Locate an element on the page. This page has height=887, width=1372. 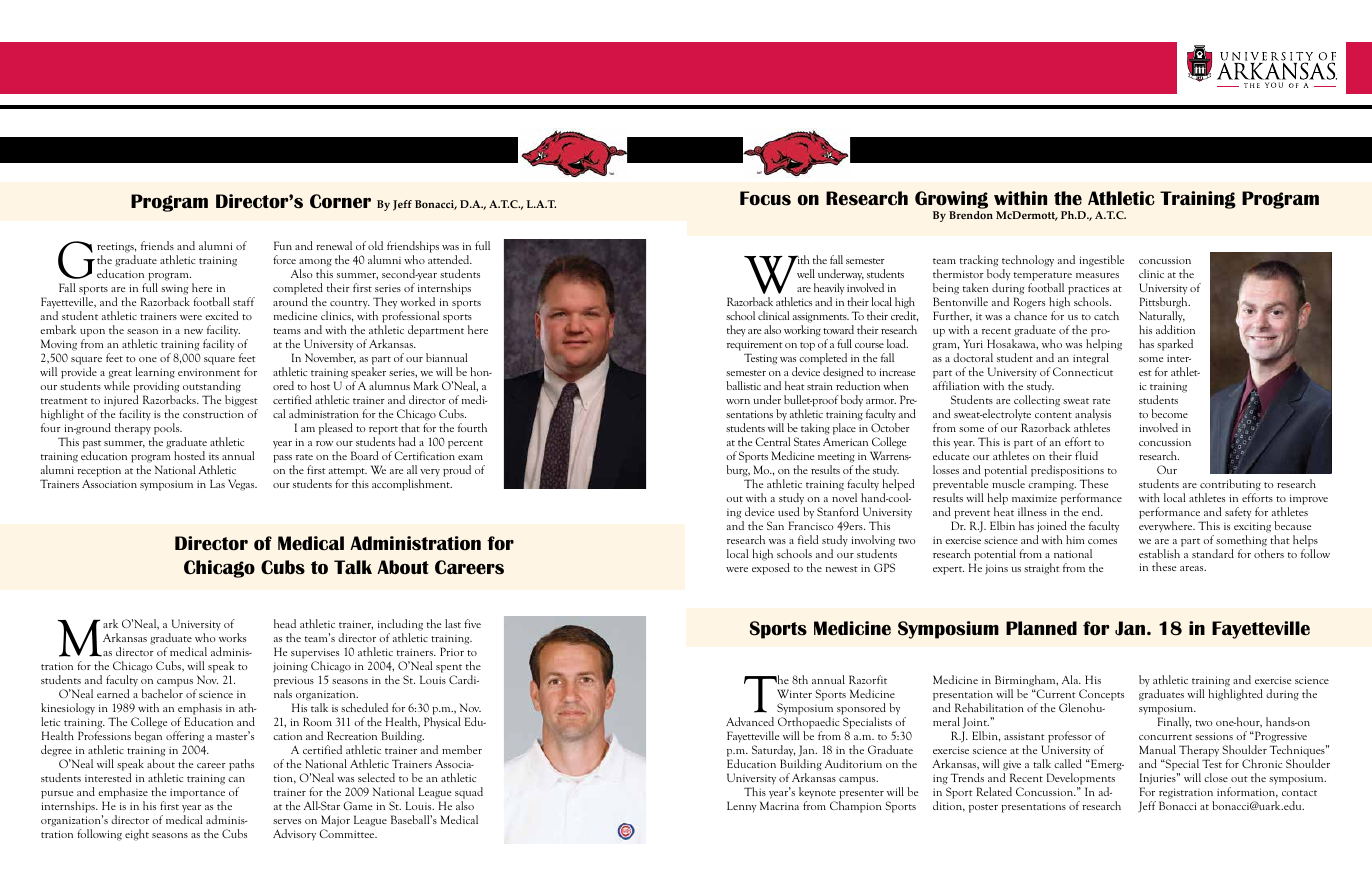
serves is located at coordinates (287, 821).
